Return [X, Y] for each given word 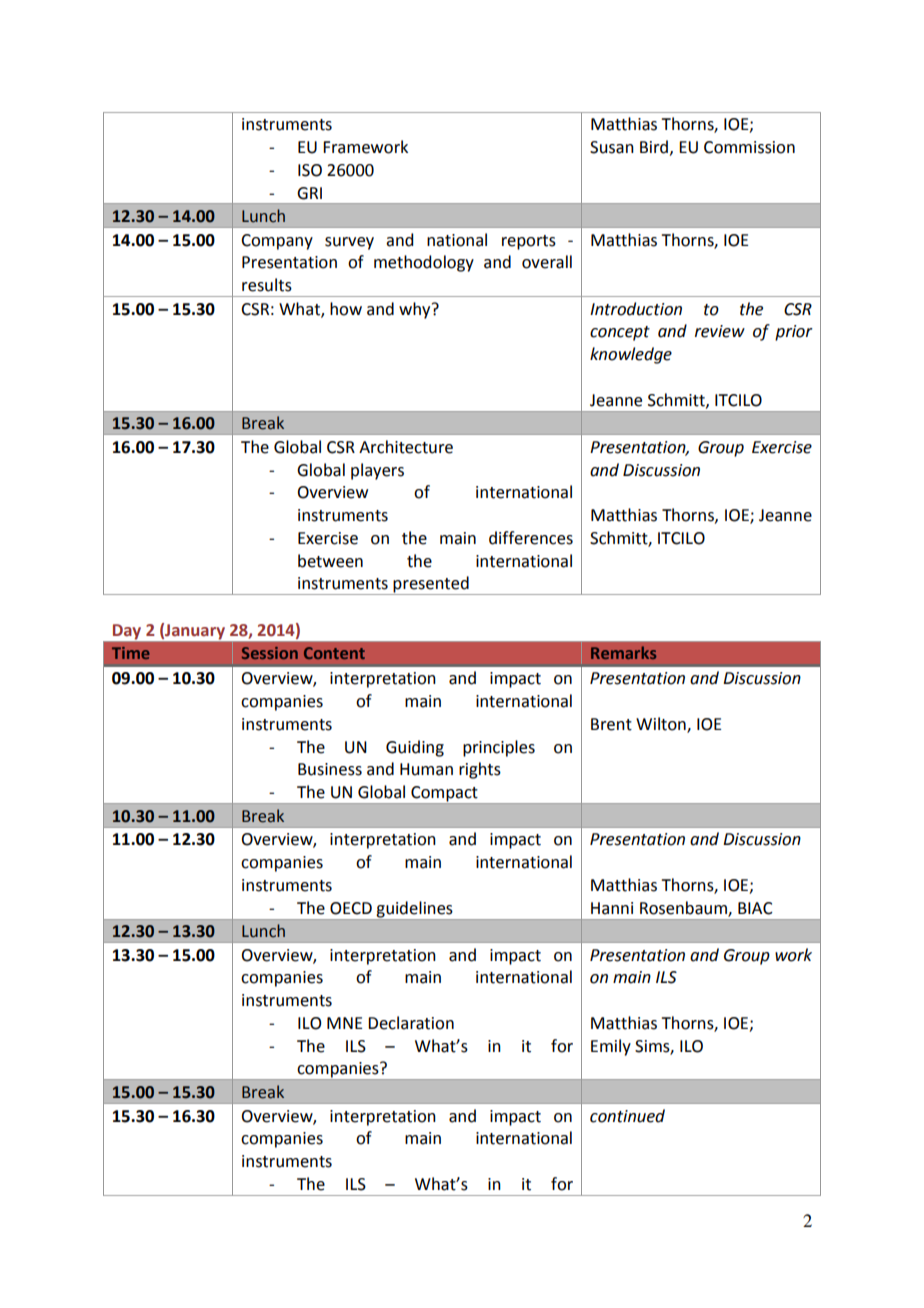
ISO [310, 170]
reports [529, 242]
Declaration [411, 1023]
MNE [344, 1023]
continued [627, 1116]
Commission [749, 147]
